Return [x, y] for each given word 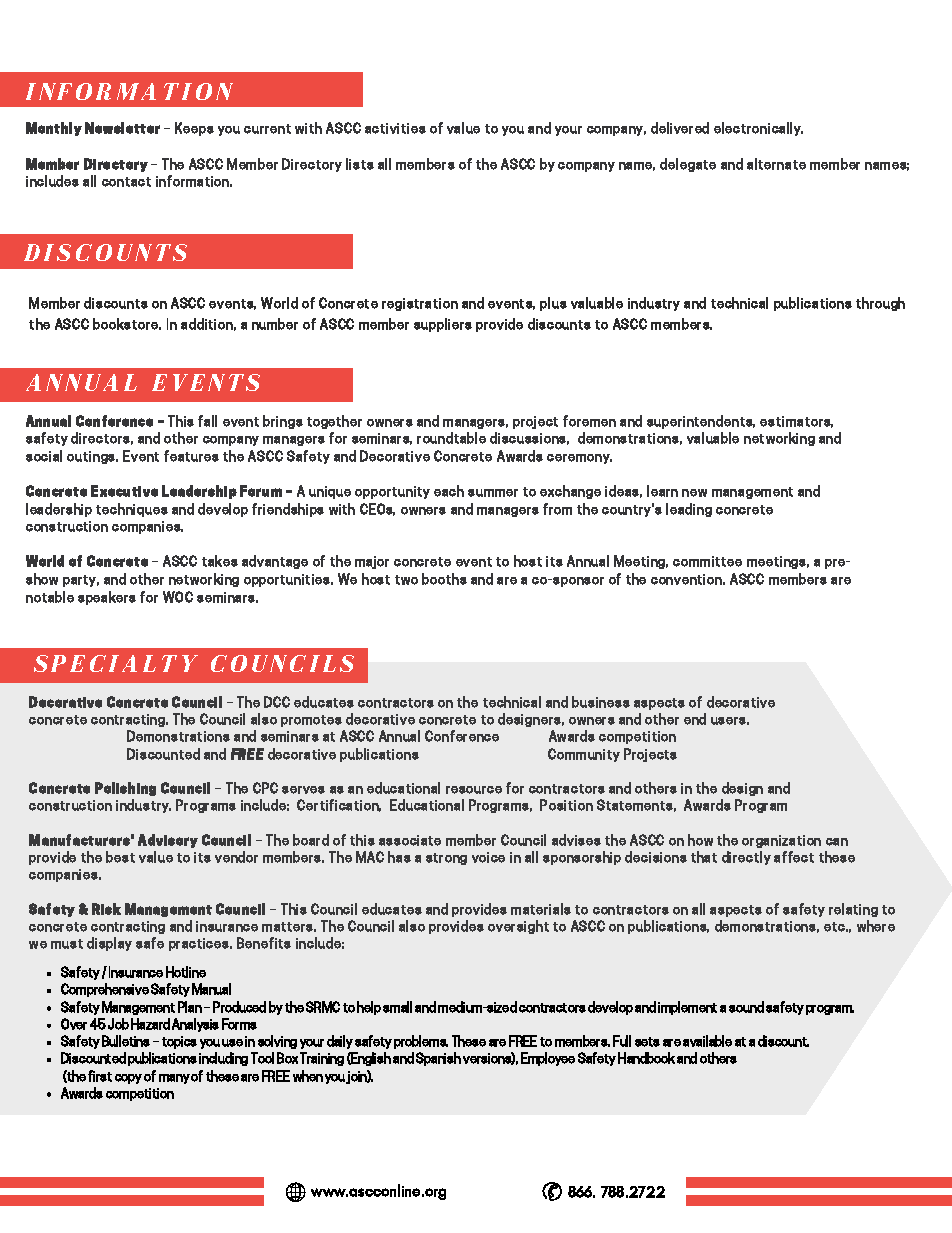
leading [689, 510]
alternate [776, 164]
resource [474, 790]
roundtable [451, 438]
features [191, 456]
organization [781, 841]
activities [395, 128]
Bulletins [126, 1041]
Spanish [438, 1059]
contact [126, 182]
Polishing [125, 789]
